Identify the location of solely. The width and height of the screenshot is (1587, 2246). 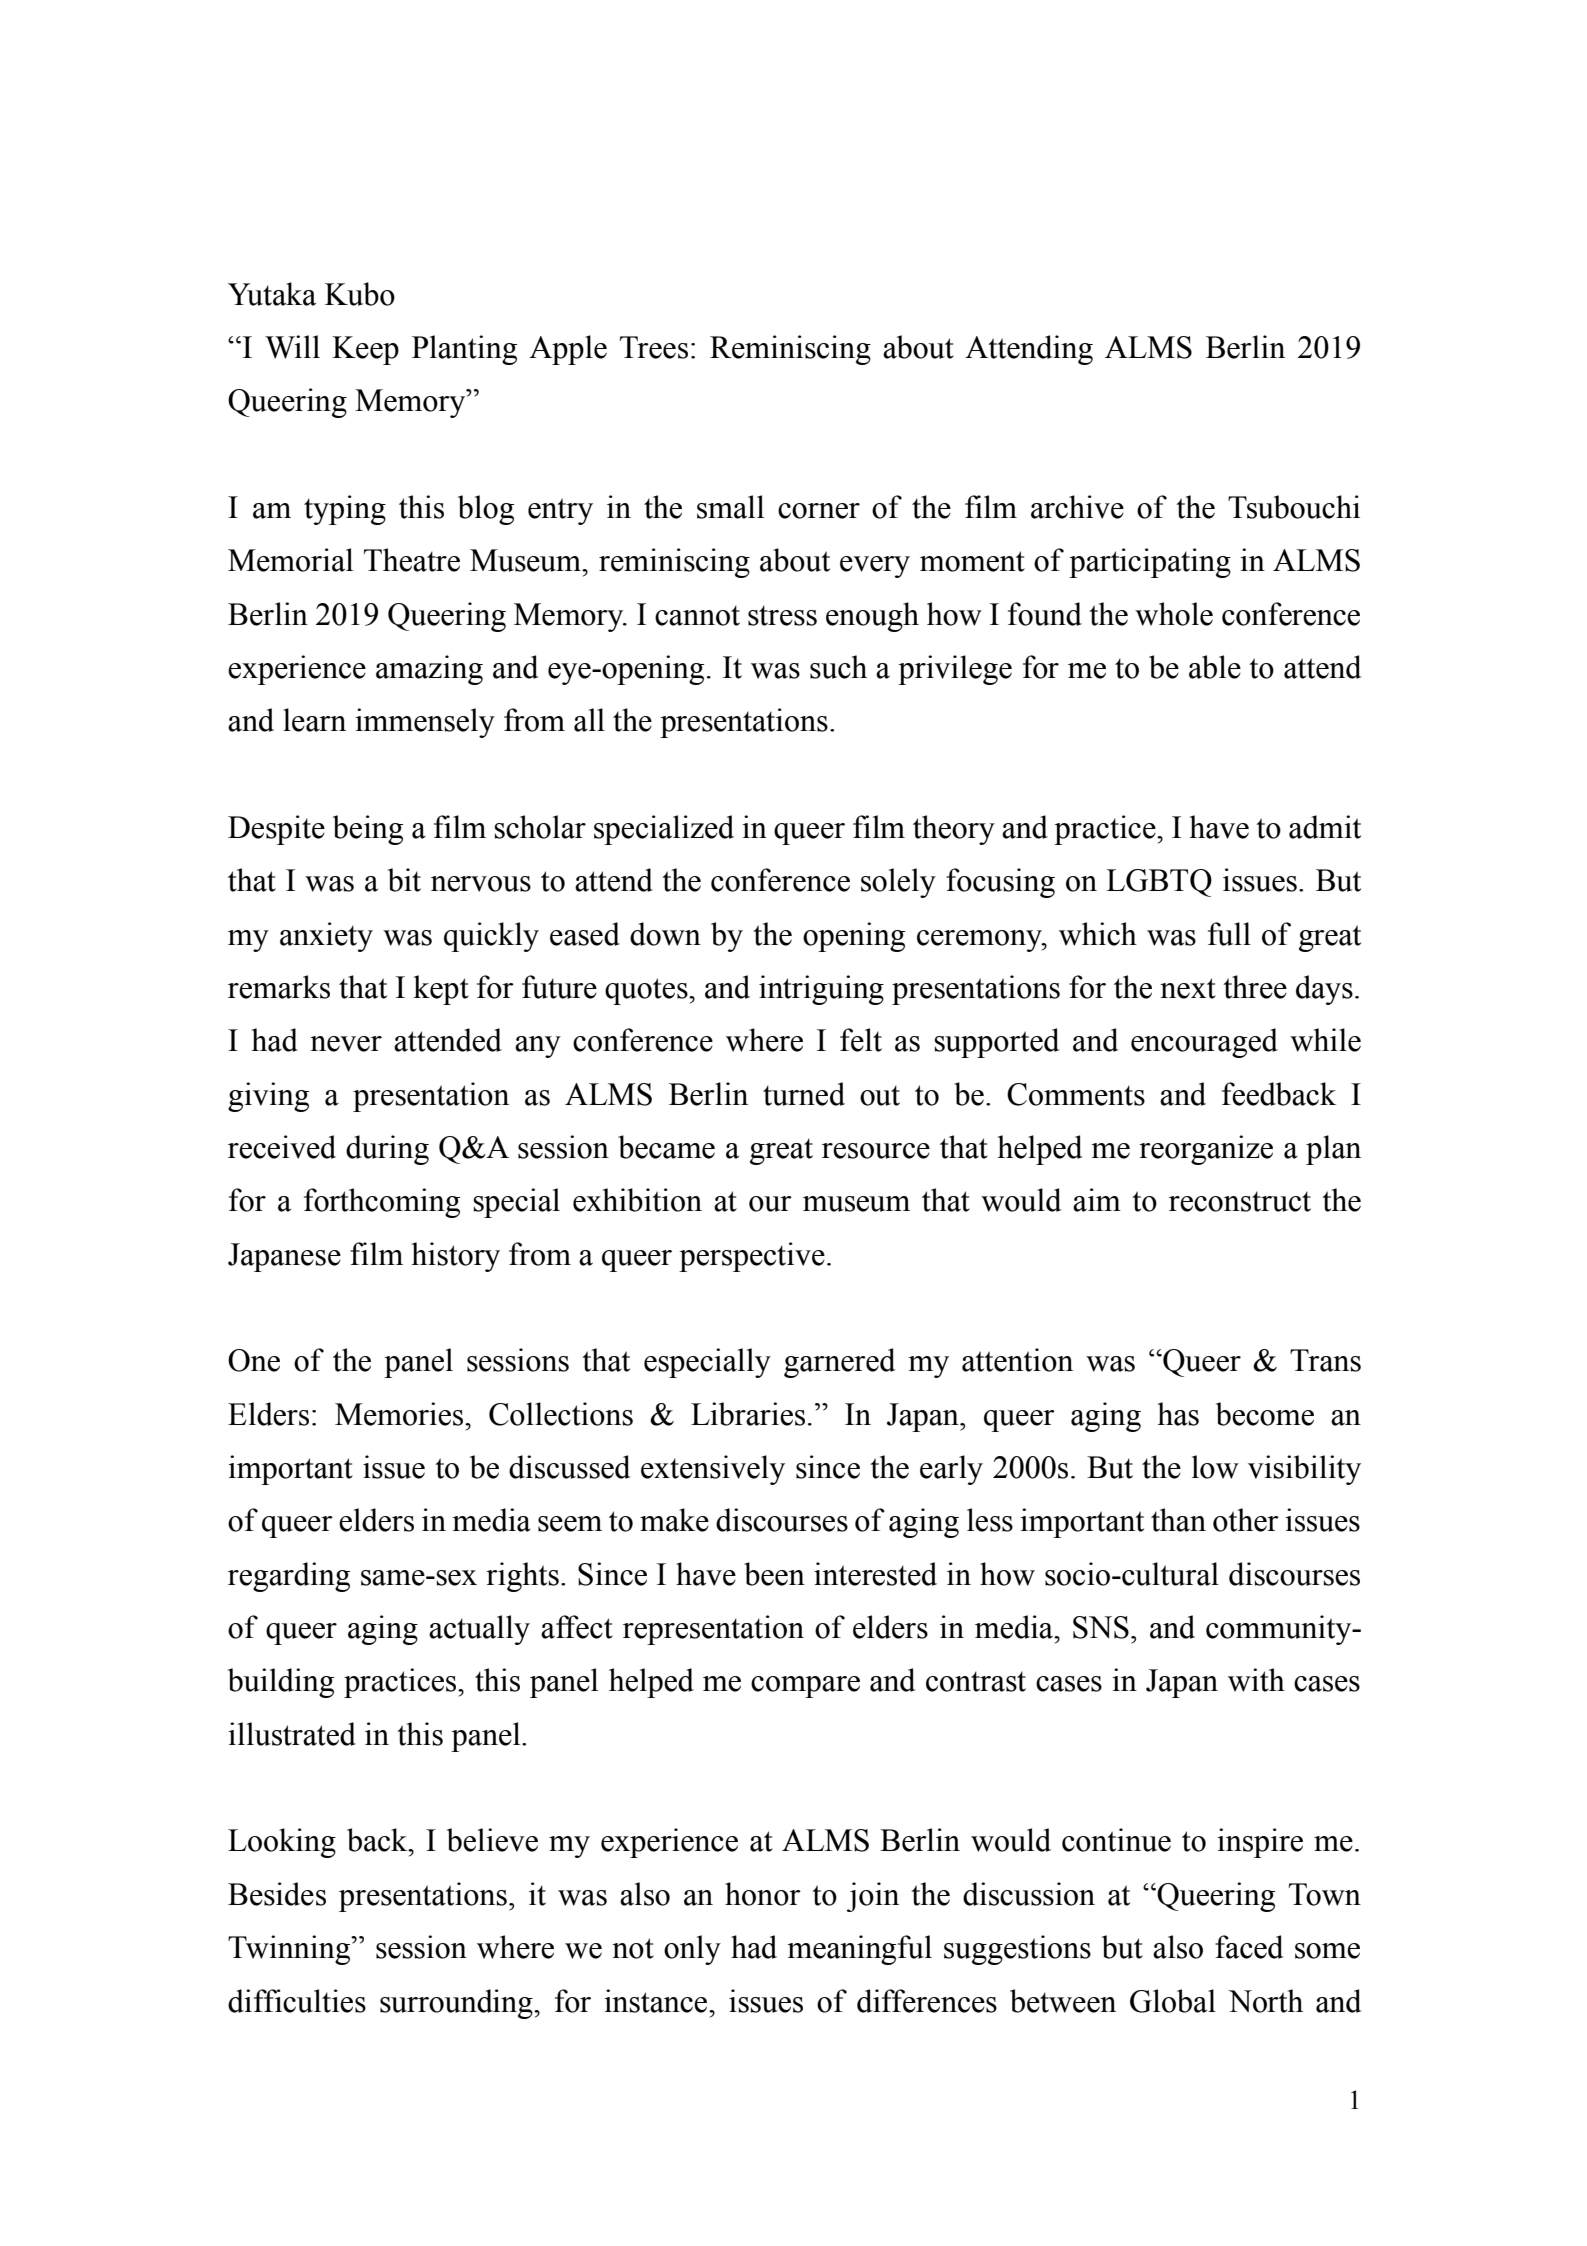
(898, 883).
